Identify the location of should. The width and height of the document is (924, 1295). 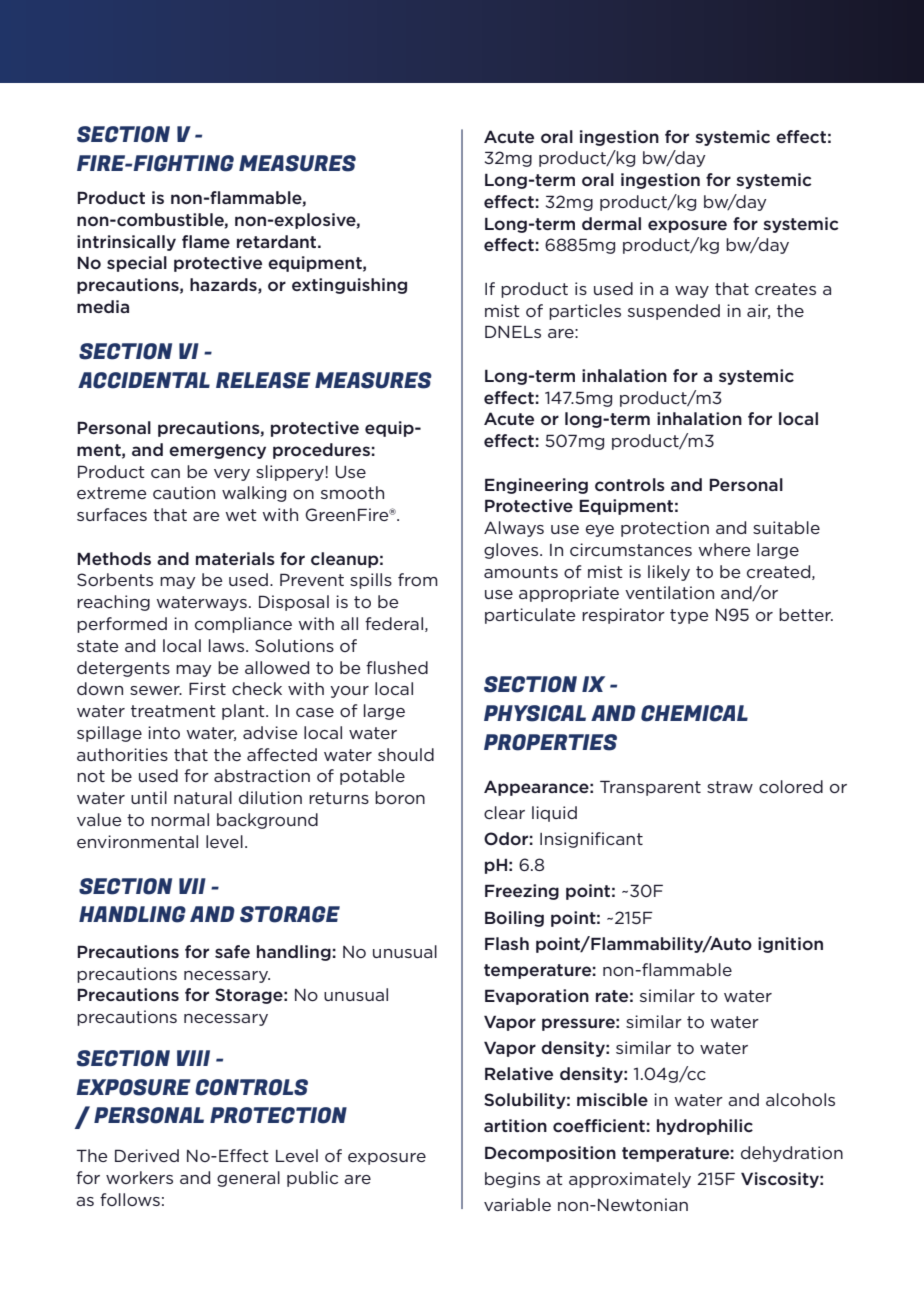
(406, 754).
